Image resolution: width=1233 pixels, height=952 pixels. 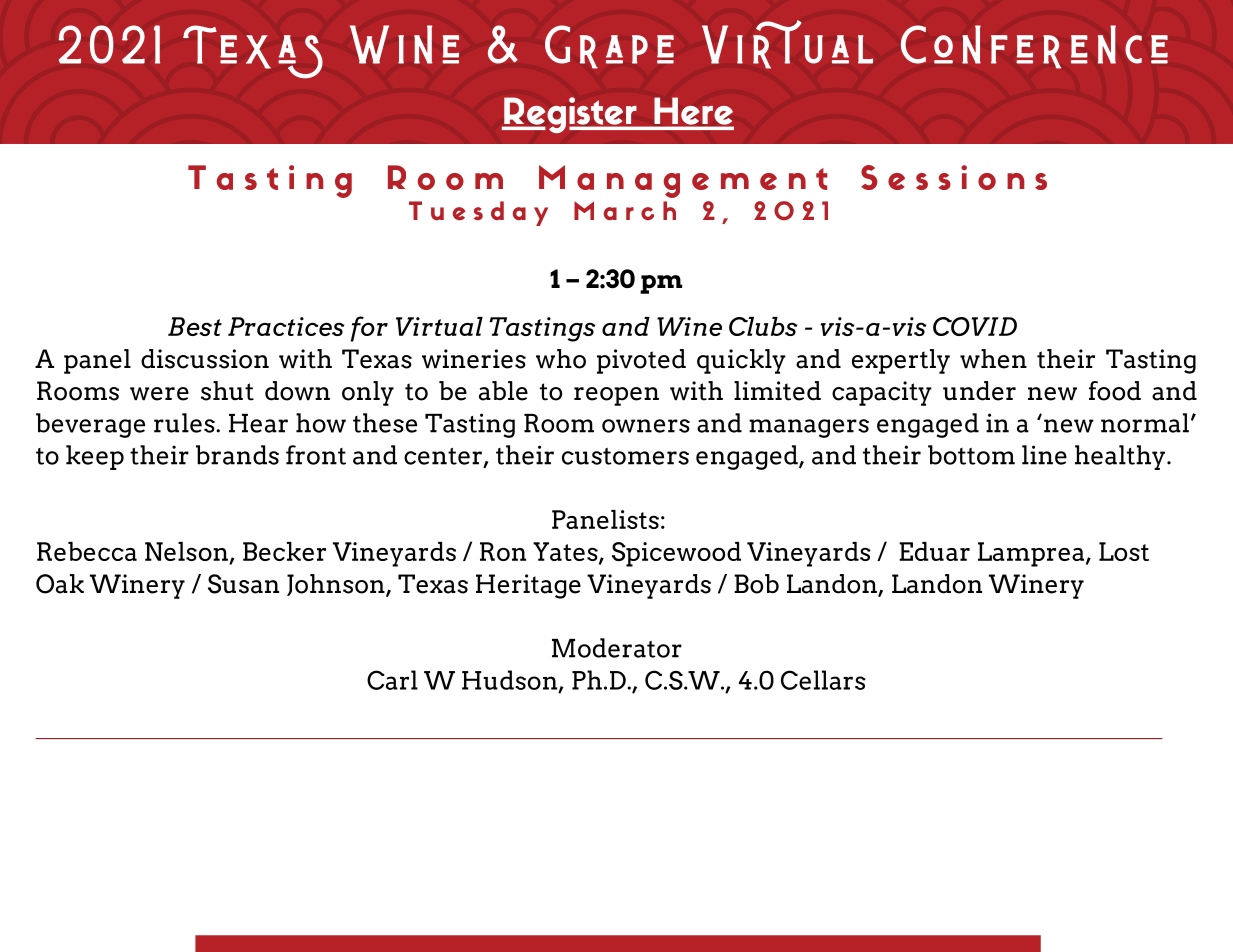 What do you see at coordinates (756, 584) in the screenshot?
I see `Bob` at bounding box center [756, 584].
